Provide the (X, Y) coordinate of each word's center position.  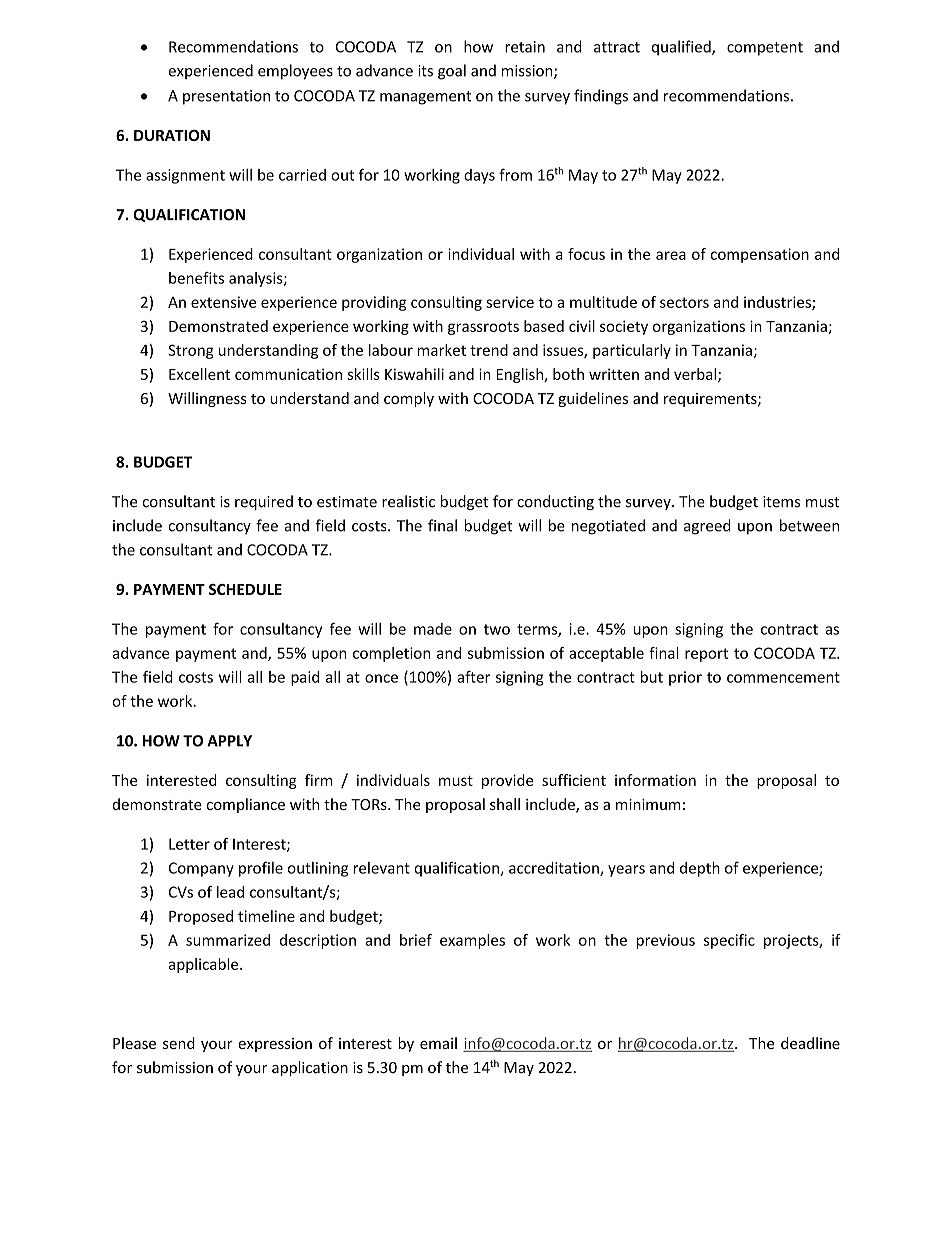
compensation (760, 255)
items (781, 502)
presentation (226, 97)
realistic (408, 501)
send (179, 1043)
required (264, 502)
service (510, 302)
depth (700, 869)
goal (452, 72)
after (473, 677)
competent (765, 49)
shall (505, 804)
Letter (189, 844)
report (706, 655)
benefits (196, 278)
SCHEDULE (245, 589)
